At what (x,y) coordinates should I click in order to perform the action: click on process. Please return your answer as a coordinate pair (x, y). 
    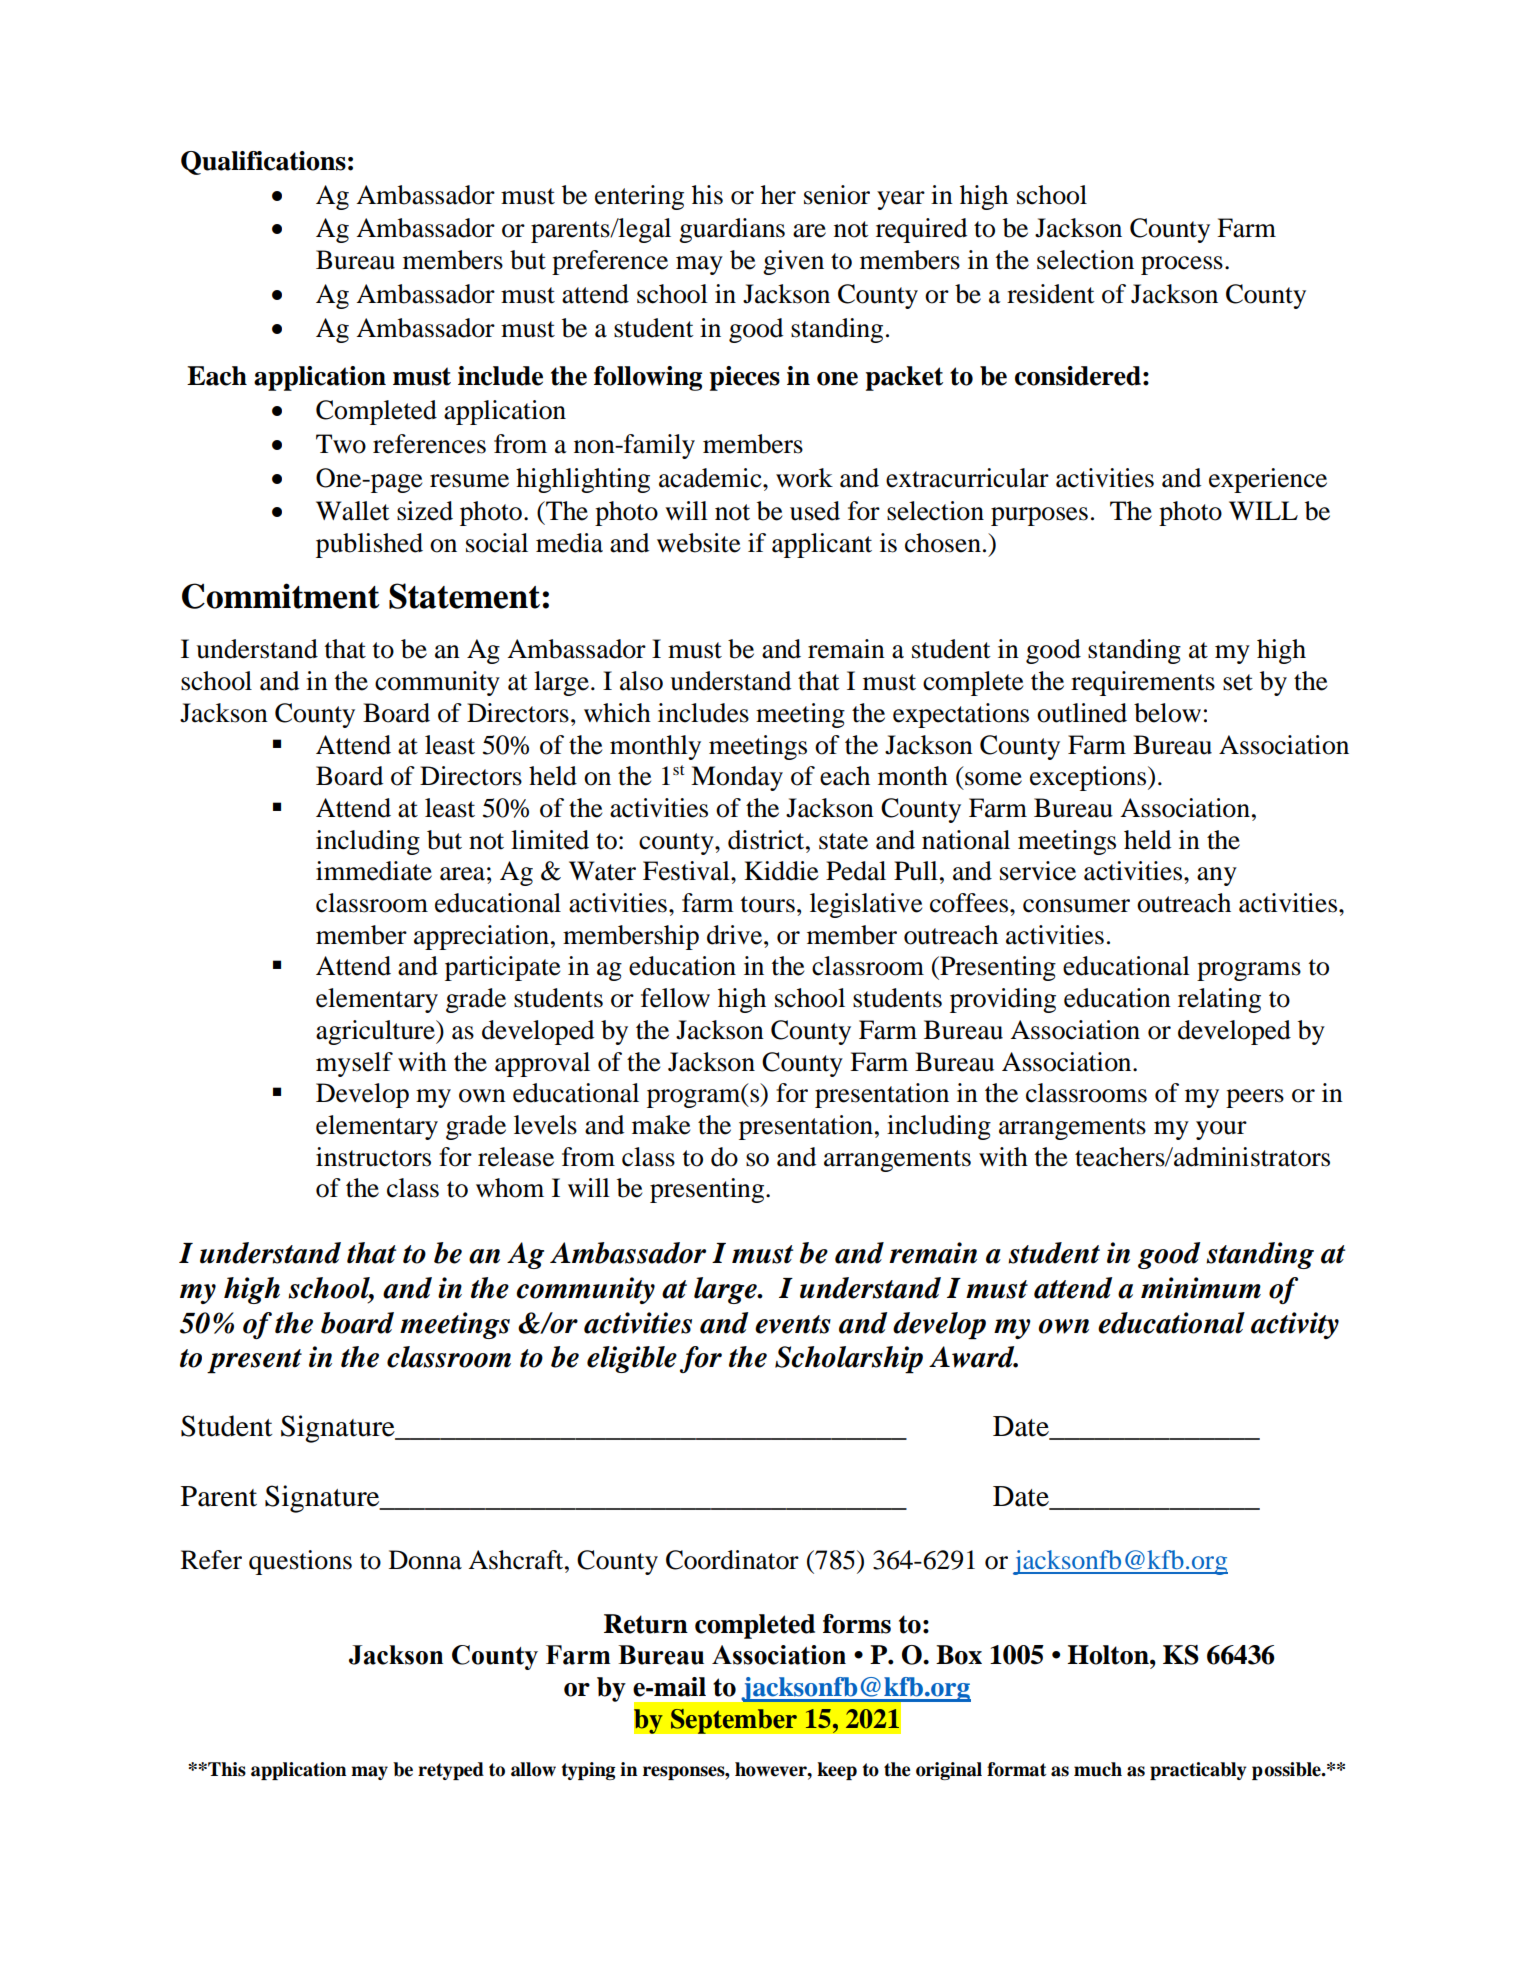
    Looking at the image, I should click on (1182, 265).
